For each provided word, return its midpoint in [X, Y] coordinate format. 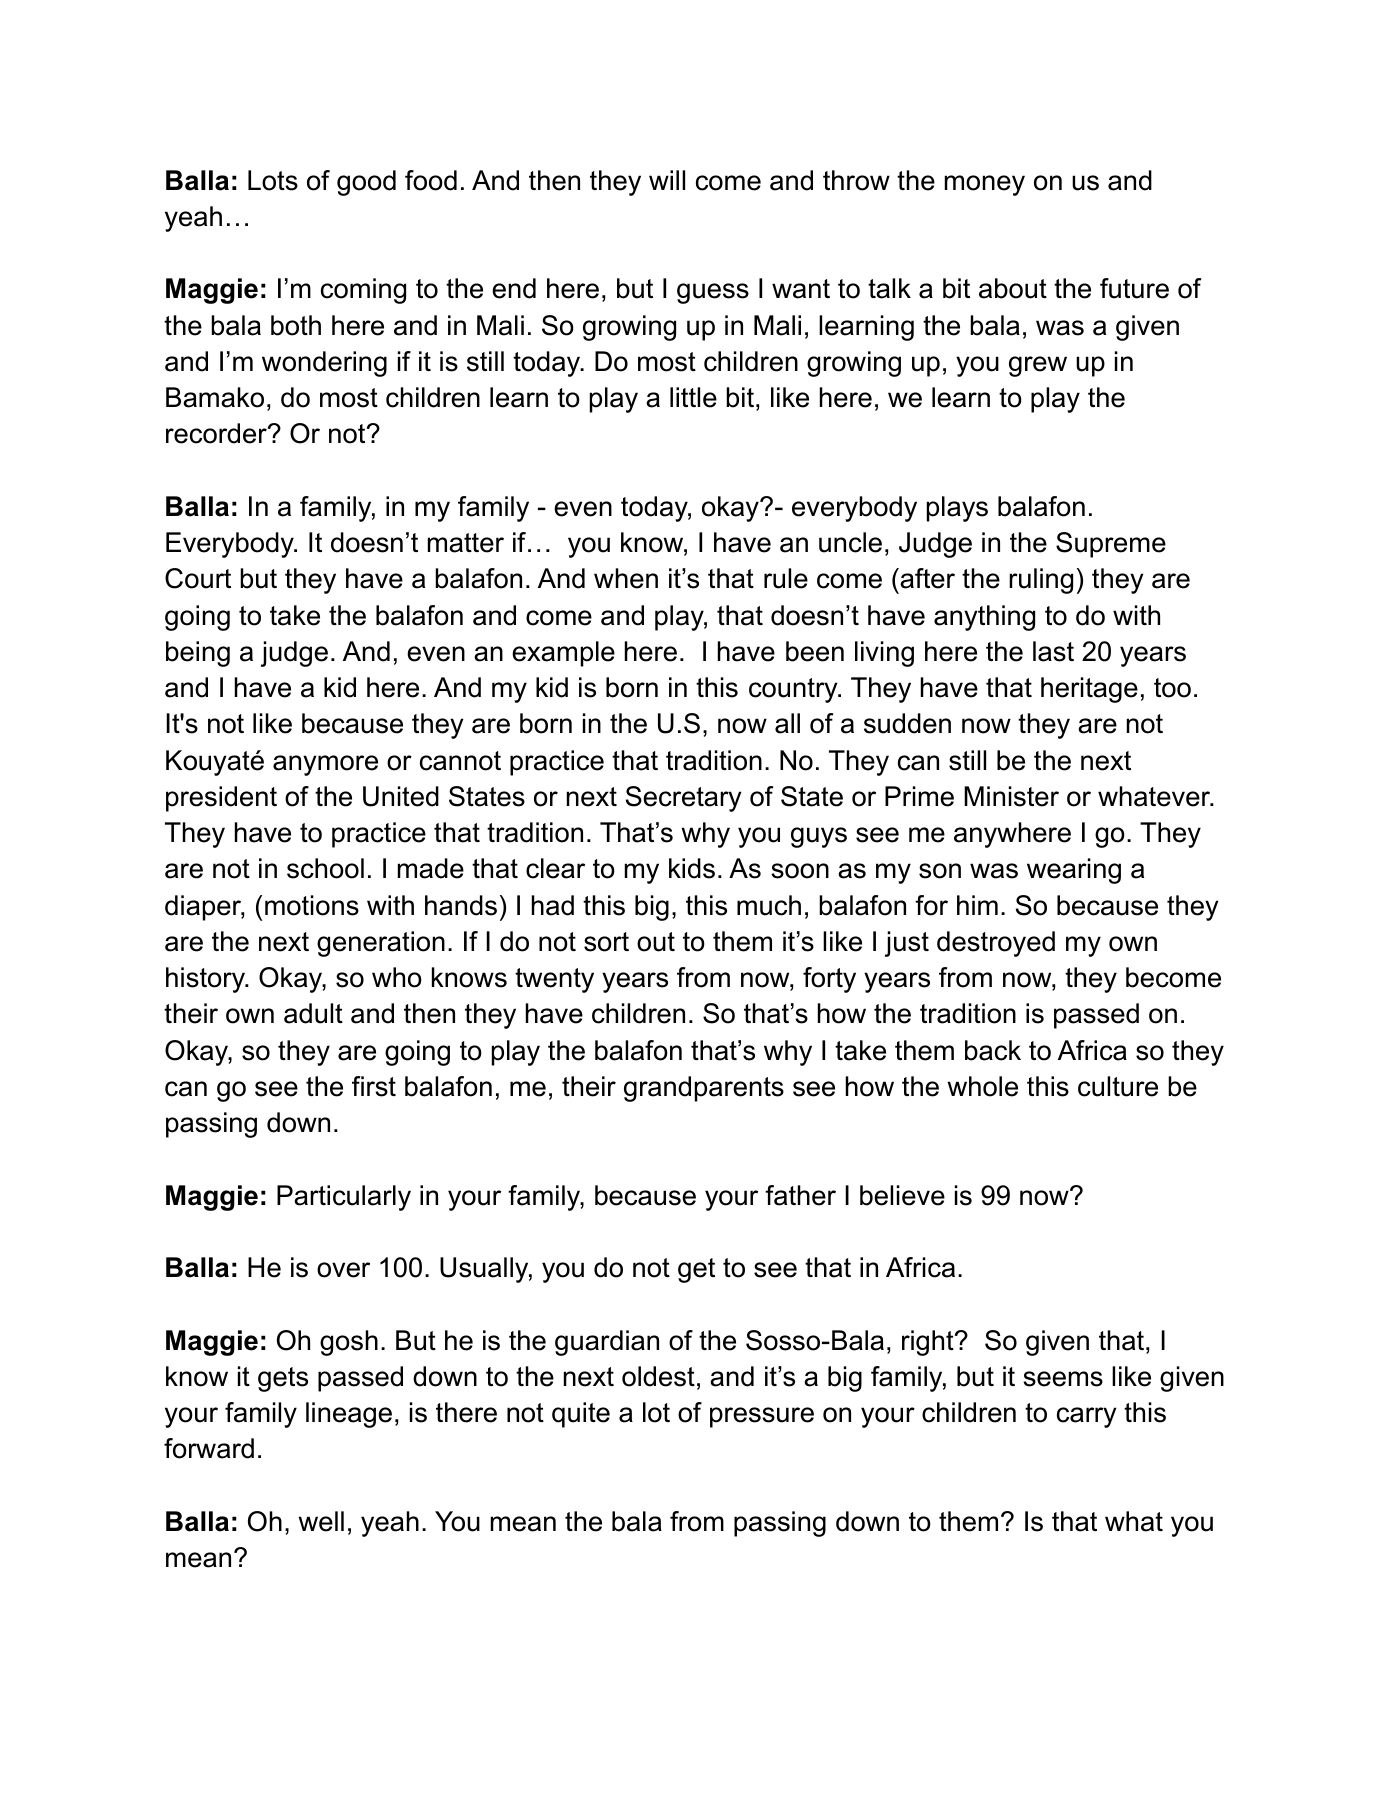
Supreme [1111, 545]
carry [1087, 1417]
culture [1118, 1086]
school [325, 868]
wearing [1074, 871]
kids [692, 868]
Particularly [344, 1198]
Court [198, 578]
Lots [273, 180]
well [321, 1521]
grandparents [704, 1089]
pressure [762, 1417]
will [667, 180]
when [626, 578]
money [985, 185]
